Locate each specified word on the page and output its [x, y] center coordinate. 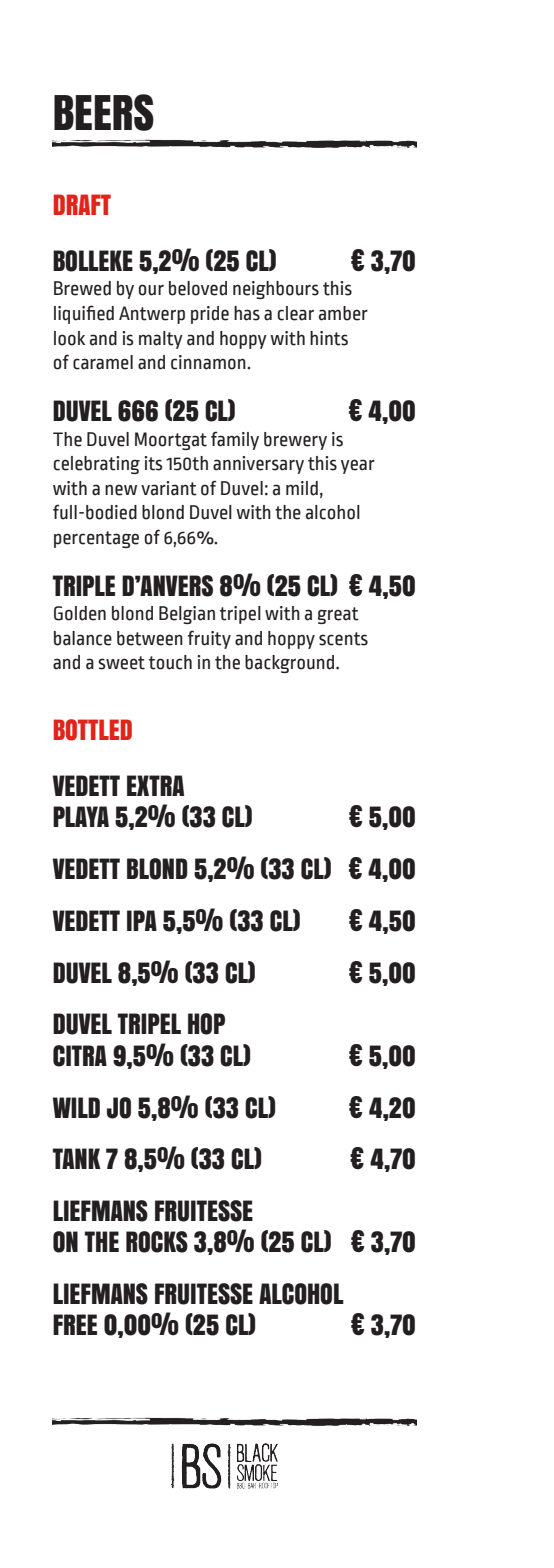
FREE [75, 1324]
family [235, 440]
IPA [142, 920]
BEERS [104, 112]
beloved [198, 288]
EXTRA [155, 785]
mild [302, 488]
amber [343, 313]
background [291, 664]
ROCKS [157, 1242]
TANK [77, 1158]
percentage [96, 539]
